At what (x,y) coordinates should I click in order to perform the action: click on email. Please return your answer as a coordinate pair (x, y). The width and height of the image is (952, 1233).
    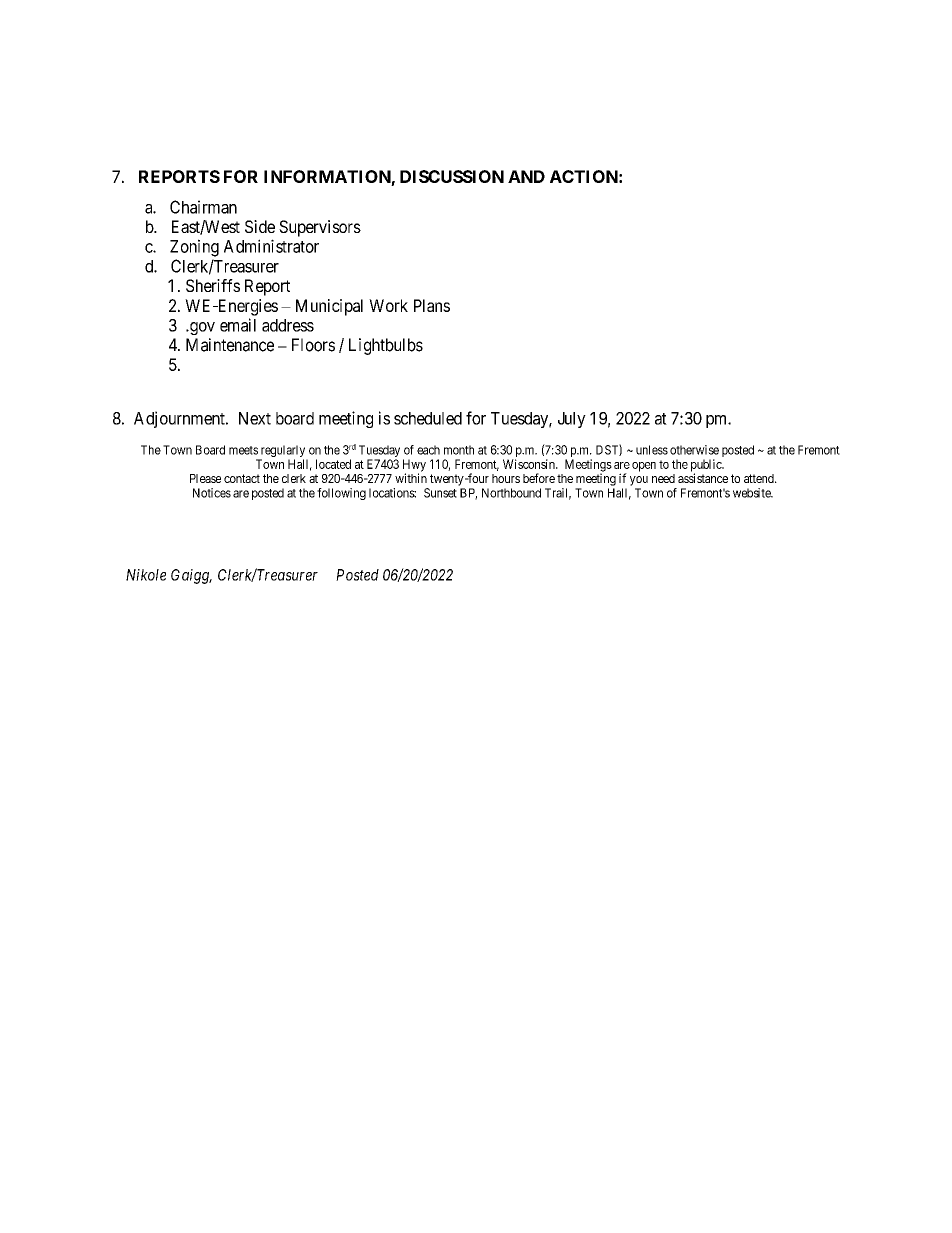
    Looking at the image, I should click on (238, 325).
